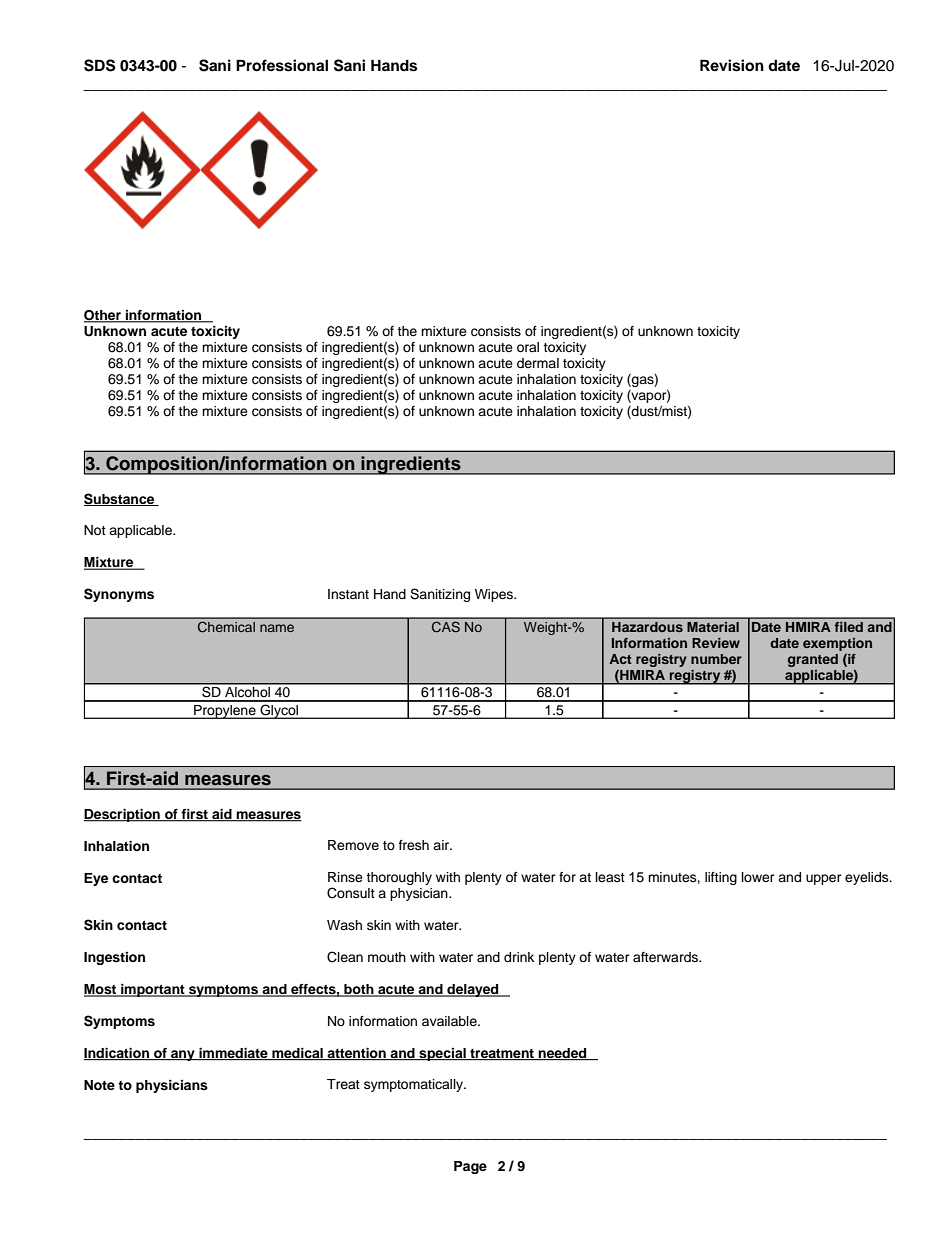 The image size is (952, 1233). What do you see at coordinates (123, 815) in the image?
I see `Description` at bounding box center [123, 815].
